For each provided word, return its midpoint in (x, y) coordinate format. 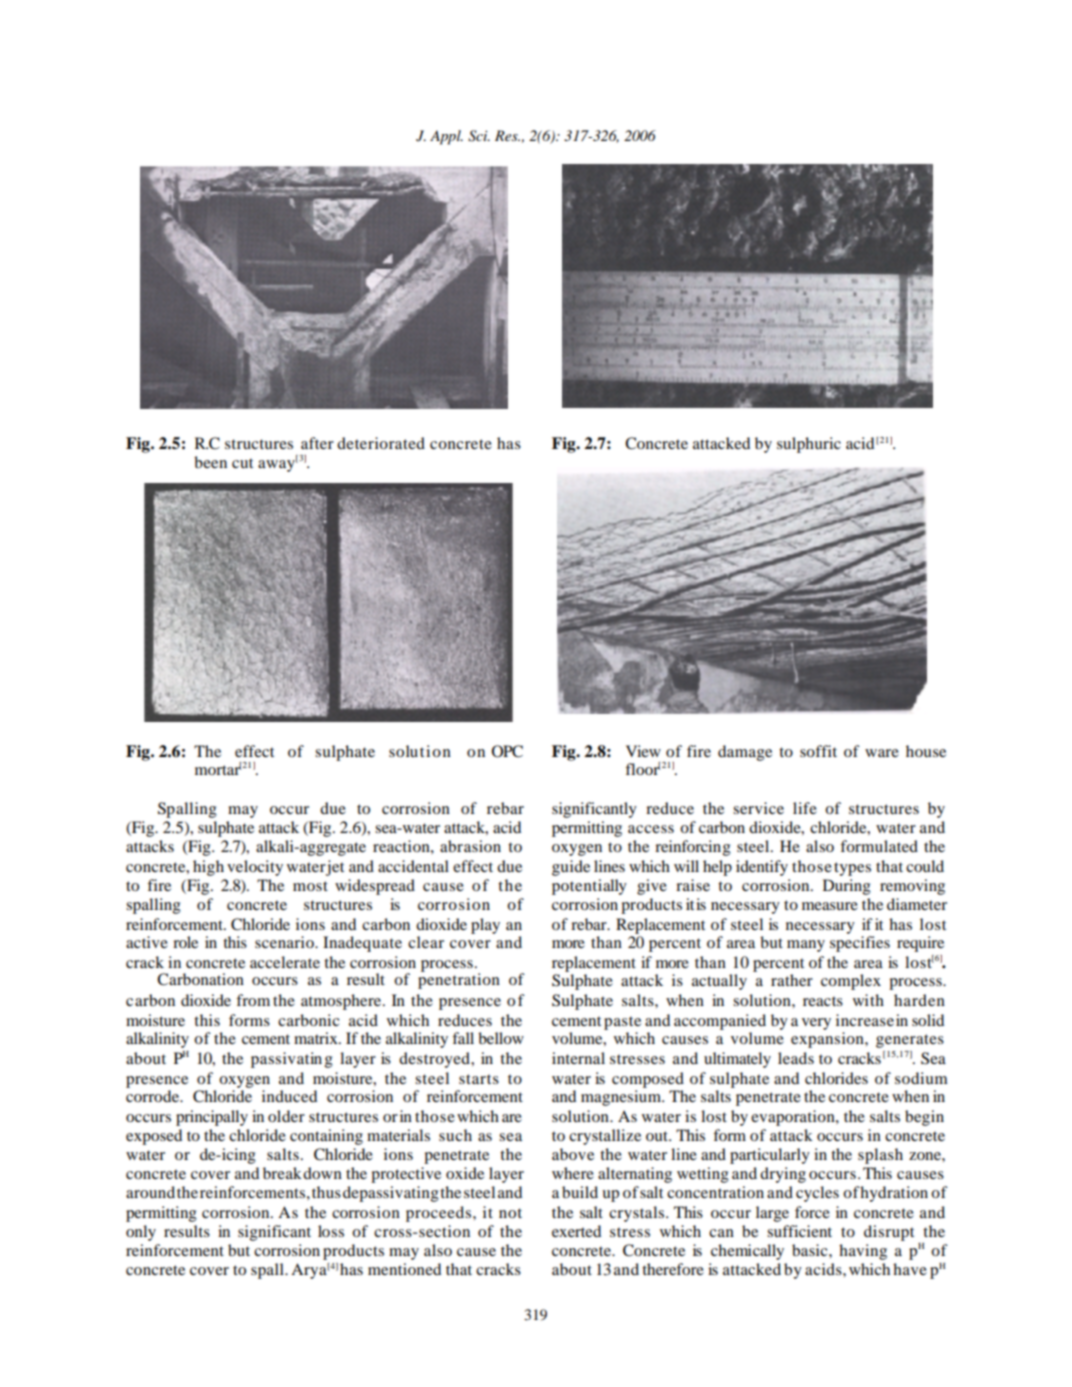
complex (851, 982)
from (253, 1000)
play (485, 926)
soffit (818, 751)
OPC (507, 751)
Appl (446, 137)
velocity (255, 868)
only (141, 1233)
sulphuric (809, 445)
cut (242, 463)
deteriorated (381, 443)
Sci (479, 136)
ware (882, 753)
